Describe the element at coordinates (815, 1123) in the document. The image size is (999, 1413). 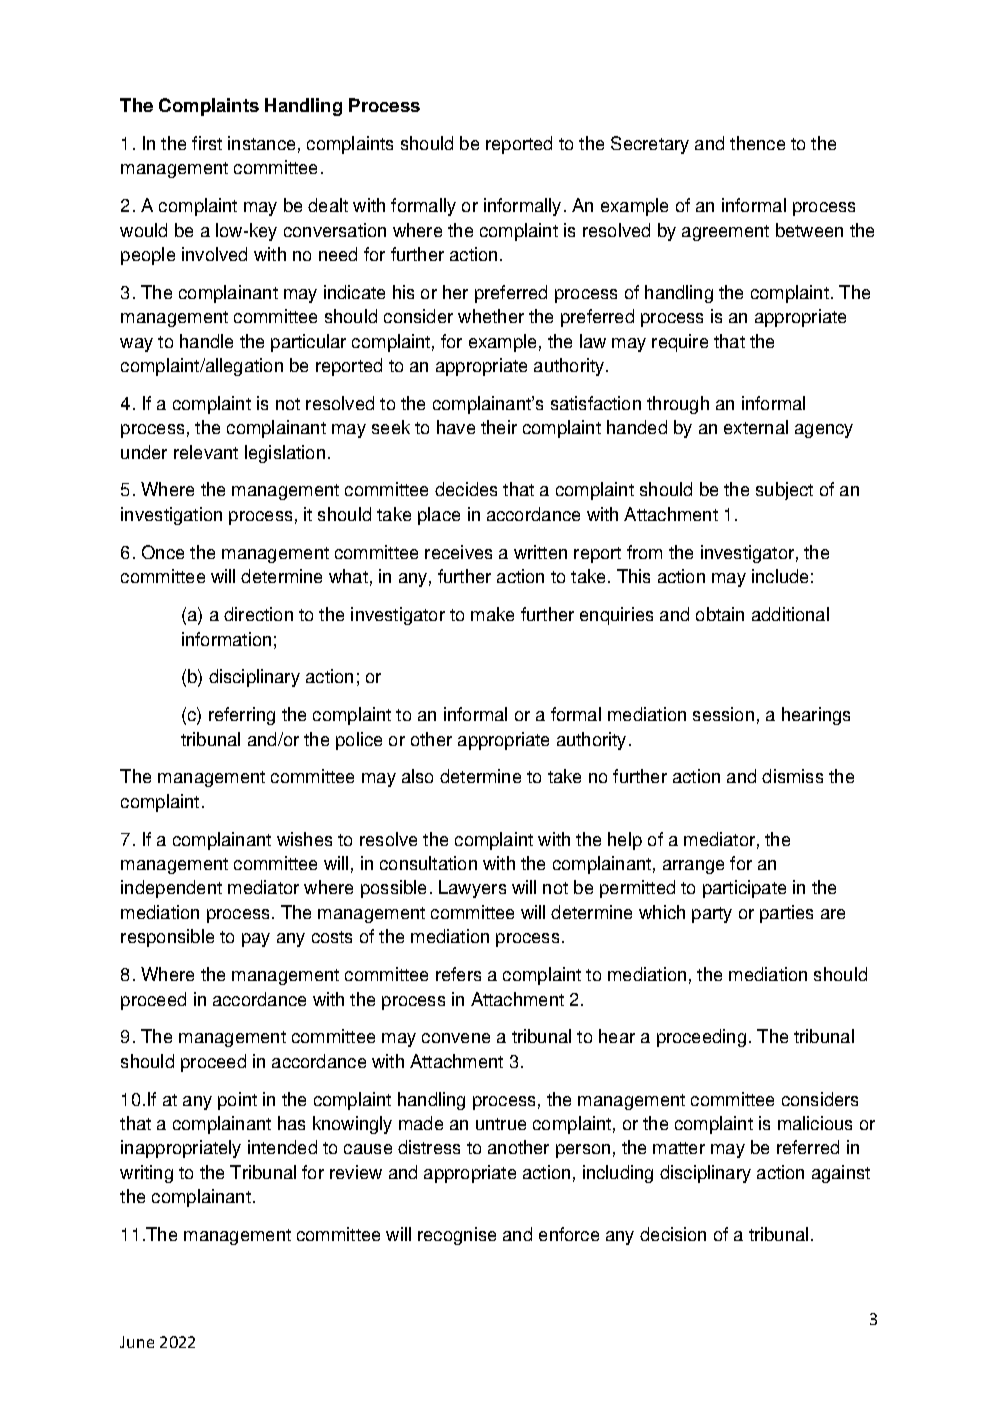
I see `malicious` at that location.
